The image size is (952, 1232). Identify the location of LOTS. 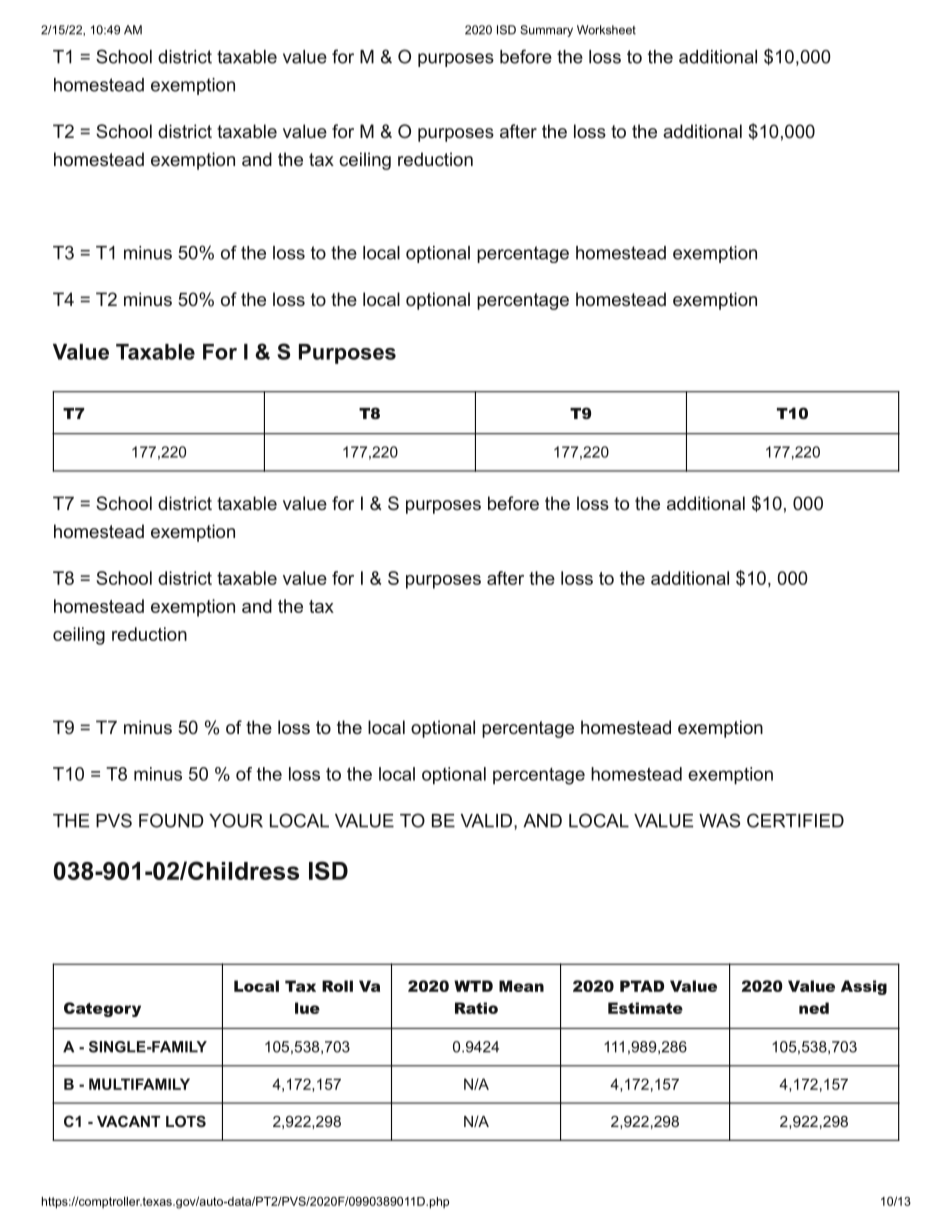
(186, 1121).
